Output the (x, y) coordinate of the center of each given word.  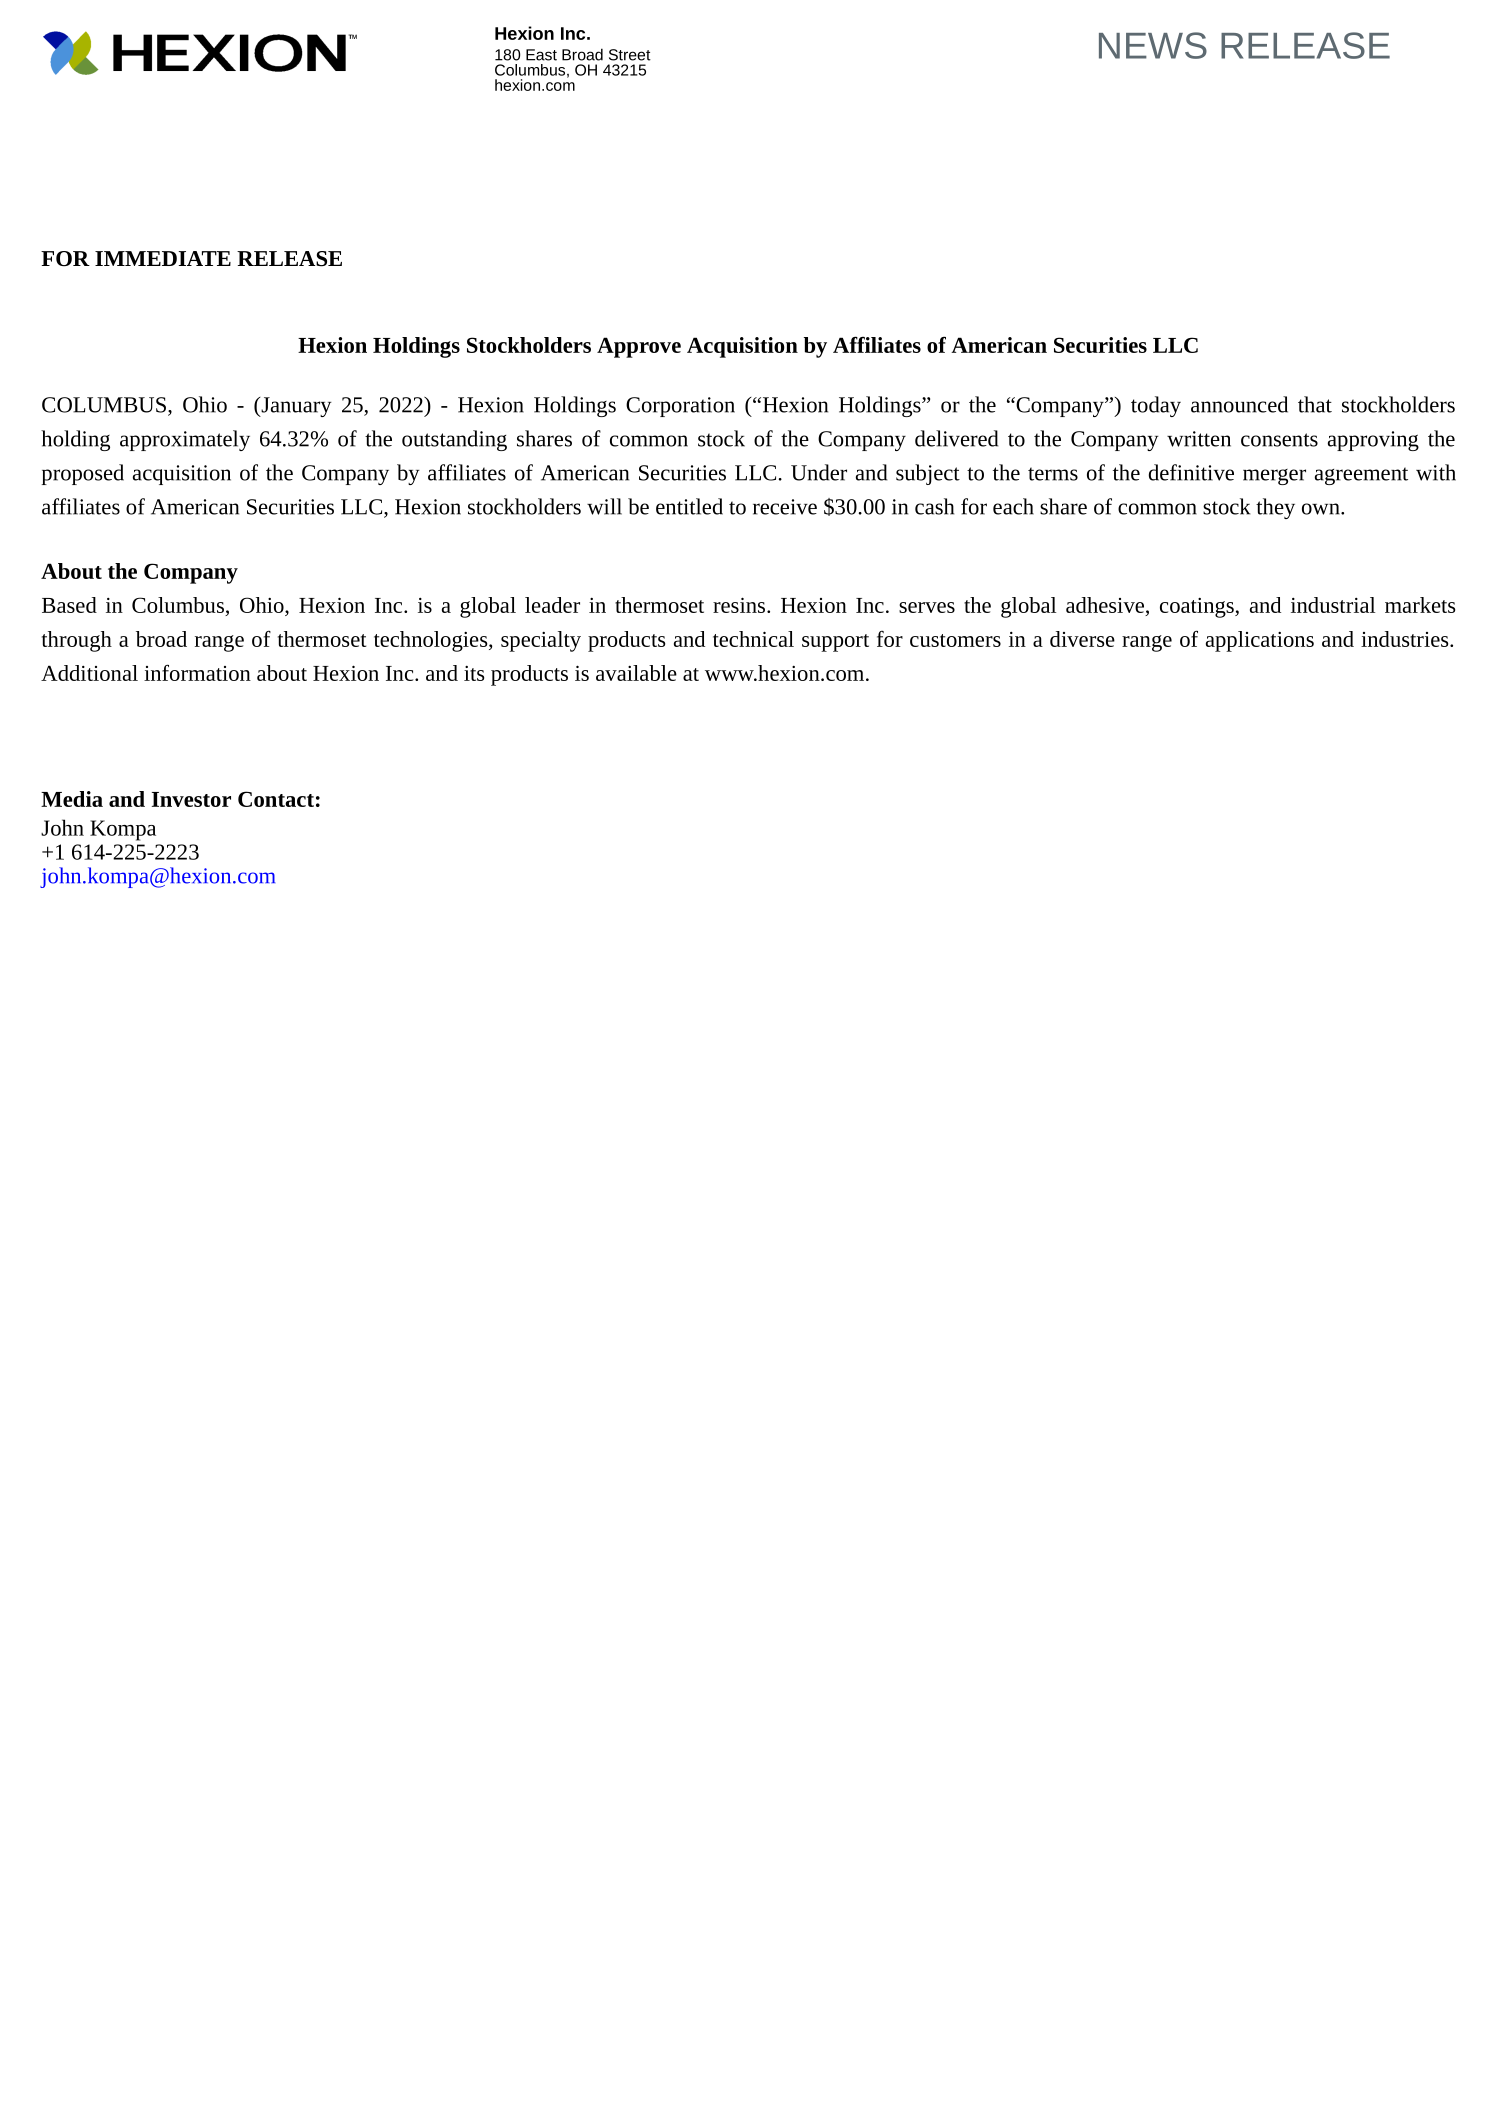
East (541, 55)
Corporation (680, 407)
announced (1239, 404)
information (197, 672)
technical (753, 639)
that (1315, 404)
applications (1260, 641)
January (295, 407)
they (1275, 508)
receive (785, 507)
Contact (276, 799)
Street (630, 55)
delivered (956, 438)
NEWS (1153, 45)
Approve (639, 347)
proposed (83, 474)
